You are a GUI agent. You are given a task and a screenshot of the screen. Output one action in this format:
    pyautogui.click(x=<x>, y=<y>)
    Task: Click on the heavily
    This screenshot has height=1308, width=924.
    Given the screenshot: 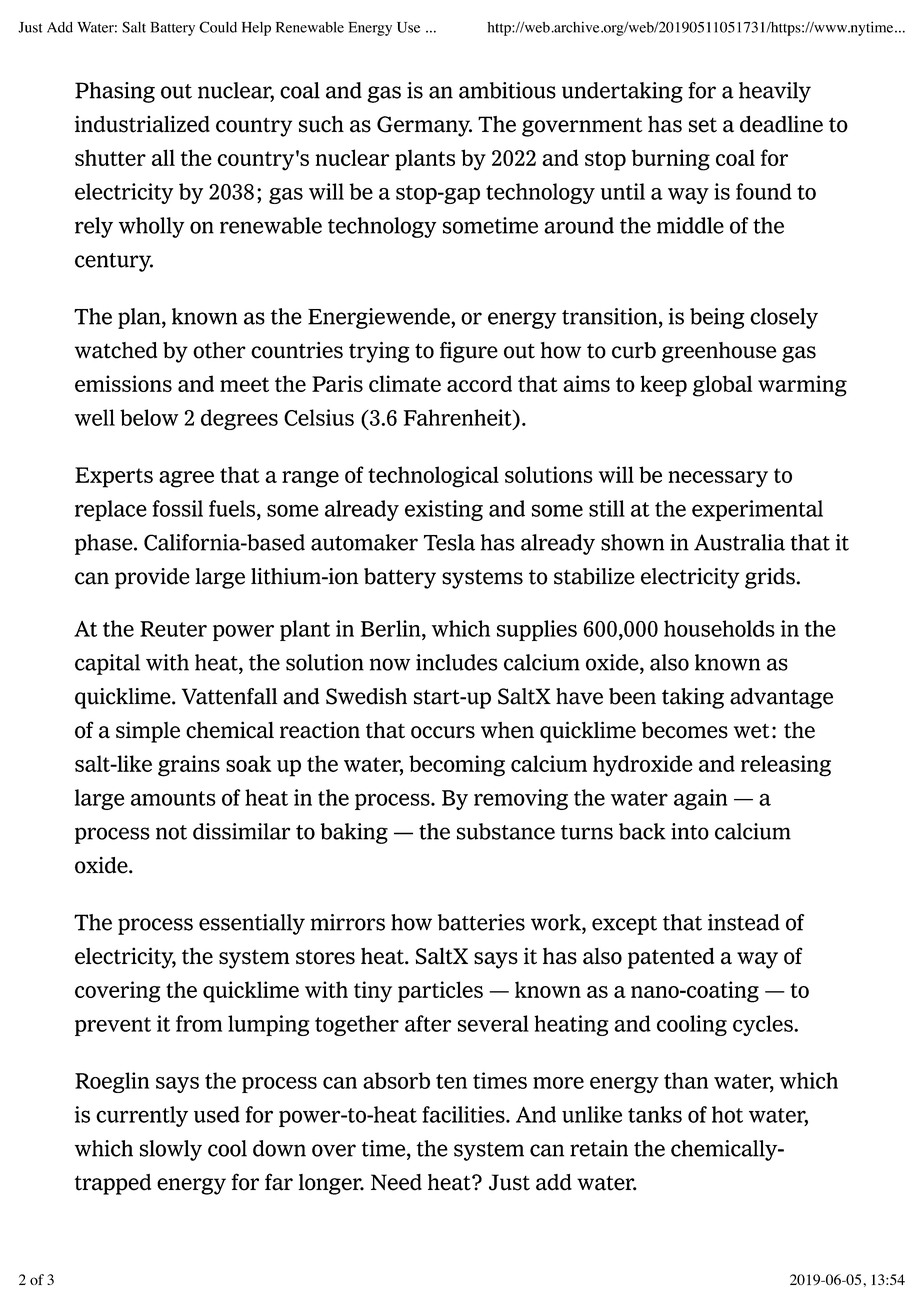 What is the action you would take?
    pyautogui.click(x=775, y=92)
